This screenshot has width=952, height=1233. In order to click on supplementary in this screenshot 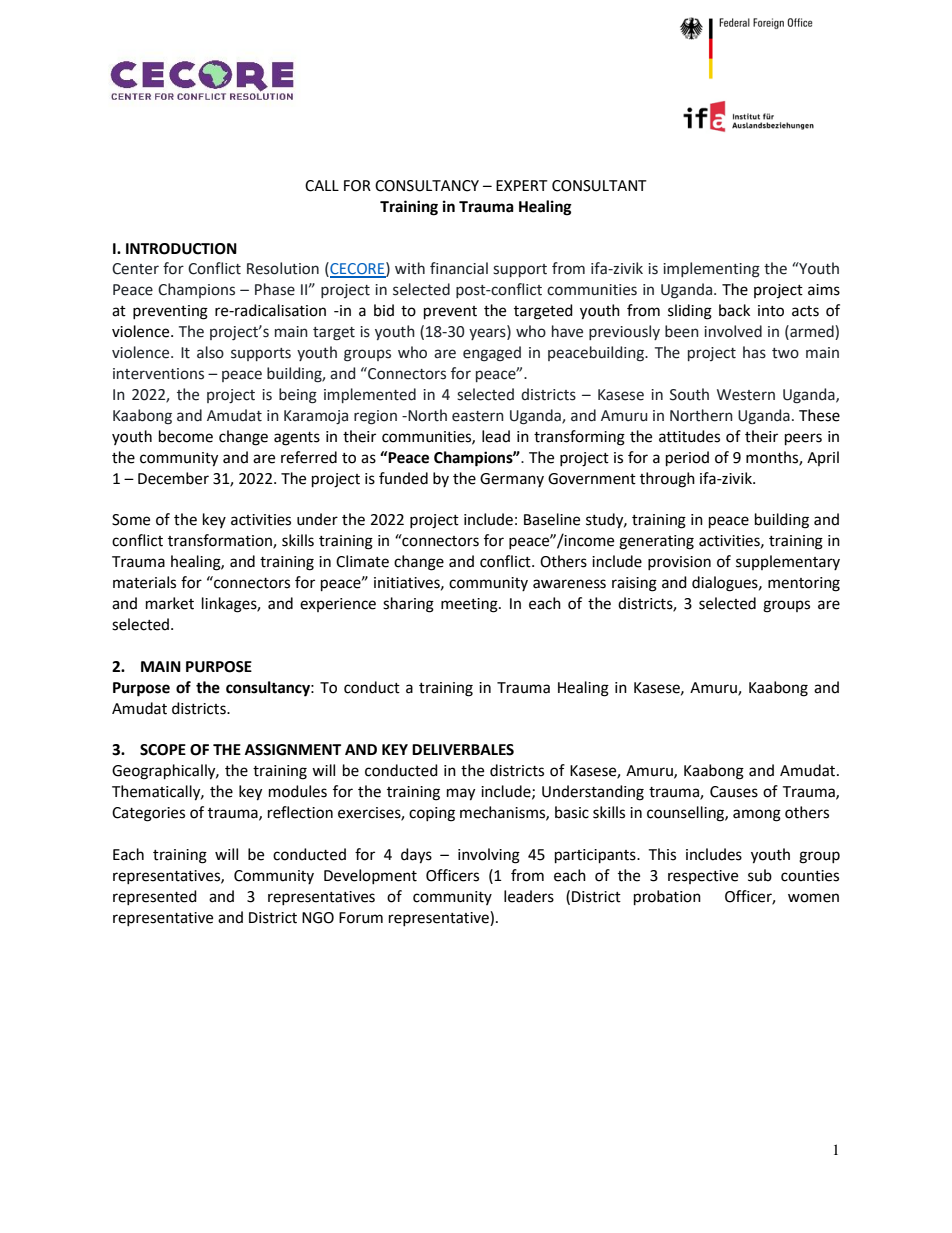, I will do `click(788, 562)`.
